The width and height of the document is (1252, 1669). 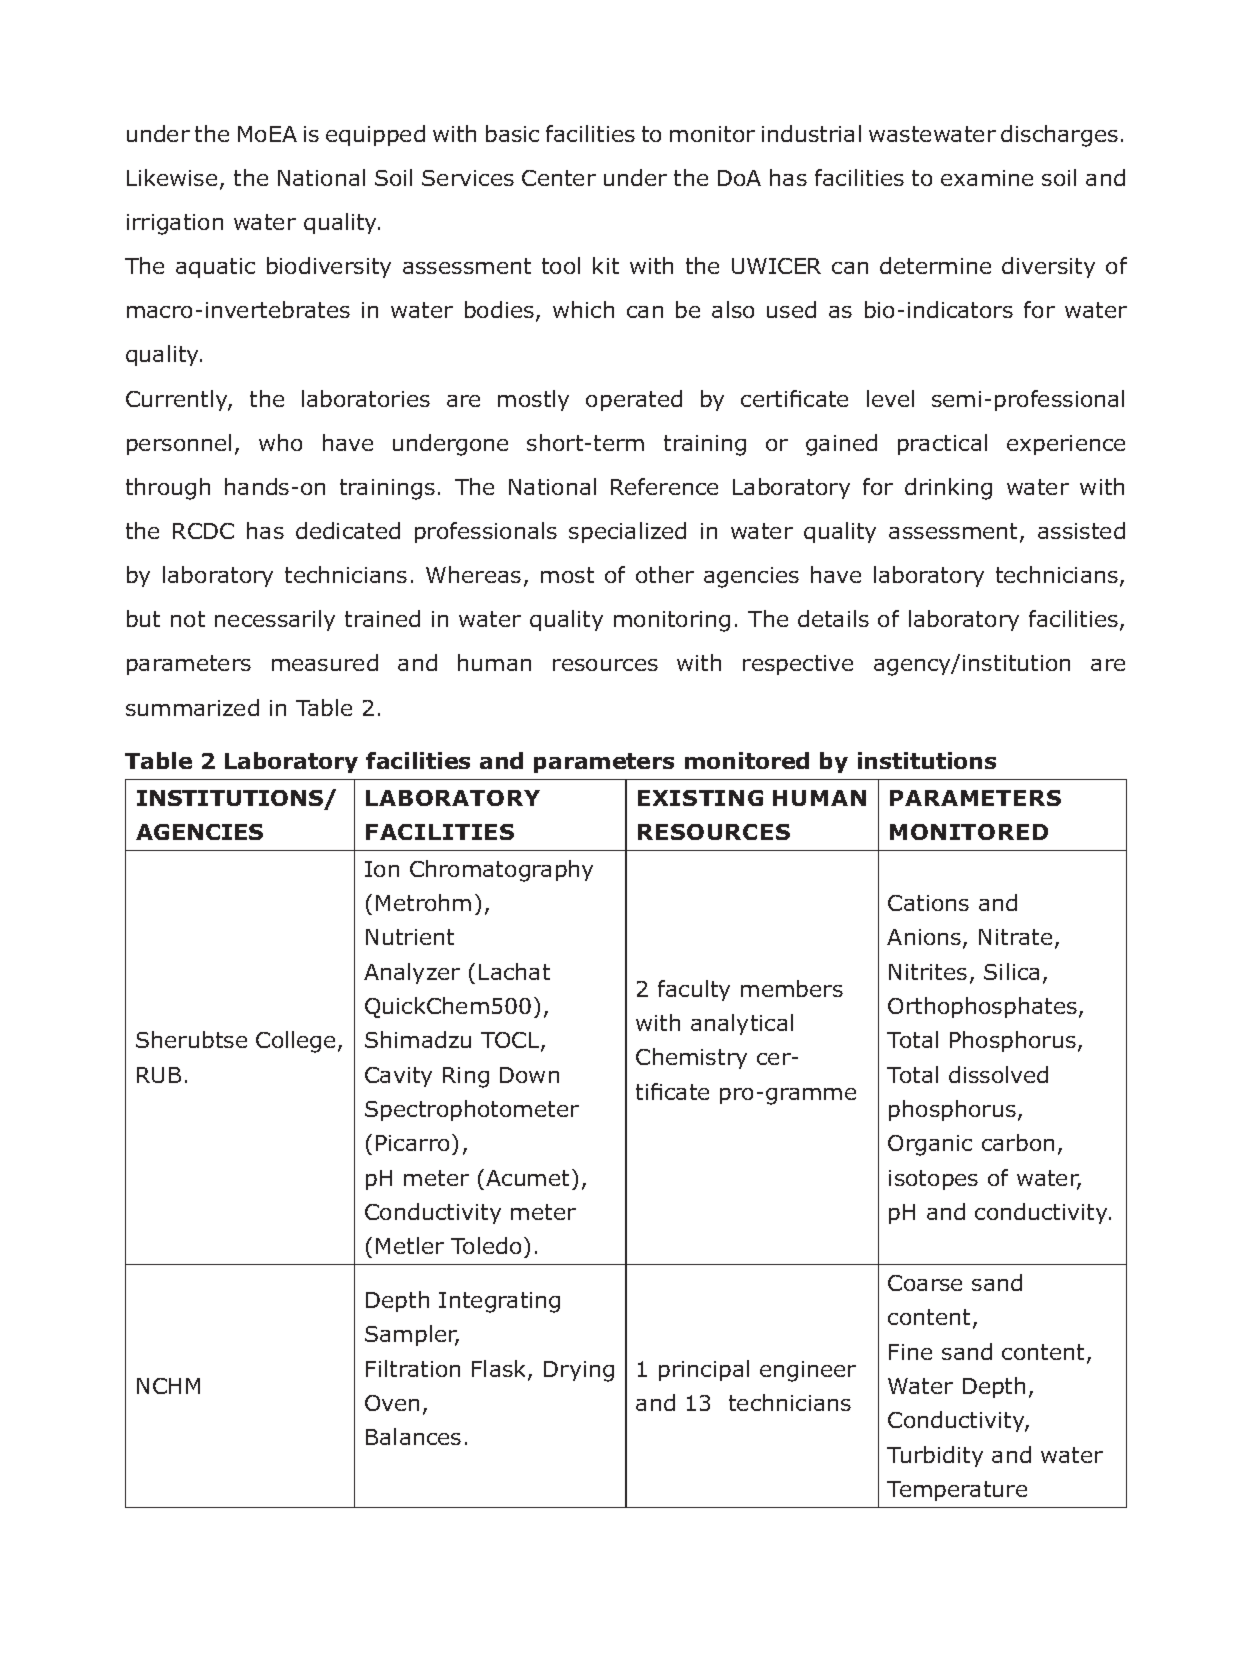 I want to click on faculty, so click(x=694, y=990).
